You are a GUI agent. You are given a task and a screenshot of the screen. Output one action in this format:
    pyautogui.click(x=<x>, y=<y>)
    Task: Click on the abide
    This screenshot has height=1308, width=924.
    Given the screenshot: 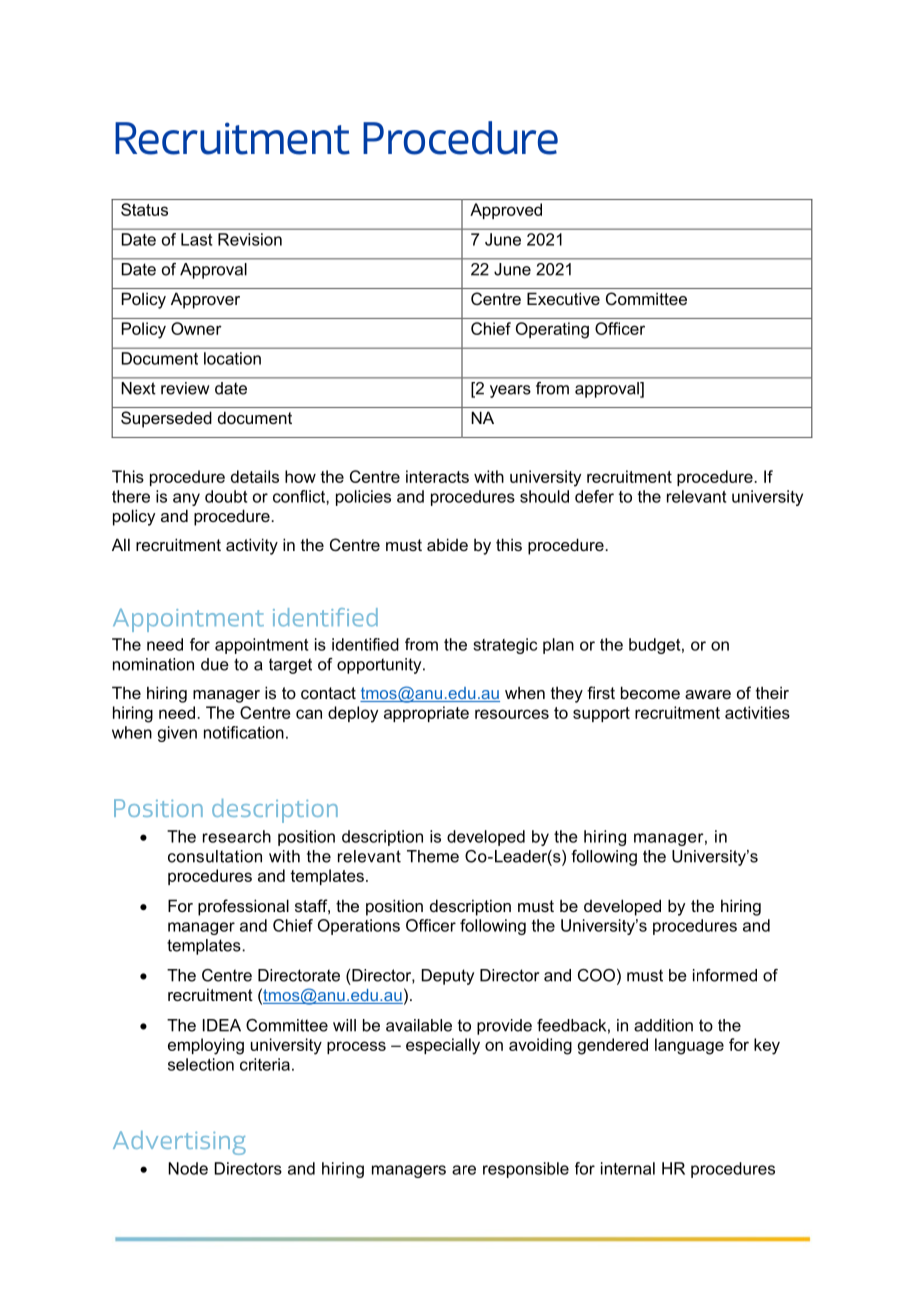 What is the action you would take?
    pyautogui.click(x=447, y=544)
